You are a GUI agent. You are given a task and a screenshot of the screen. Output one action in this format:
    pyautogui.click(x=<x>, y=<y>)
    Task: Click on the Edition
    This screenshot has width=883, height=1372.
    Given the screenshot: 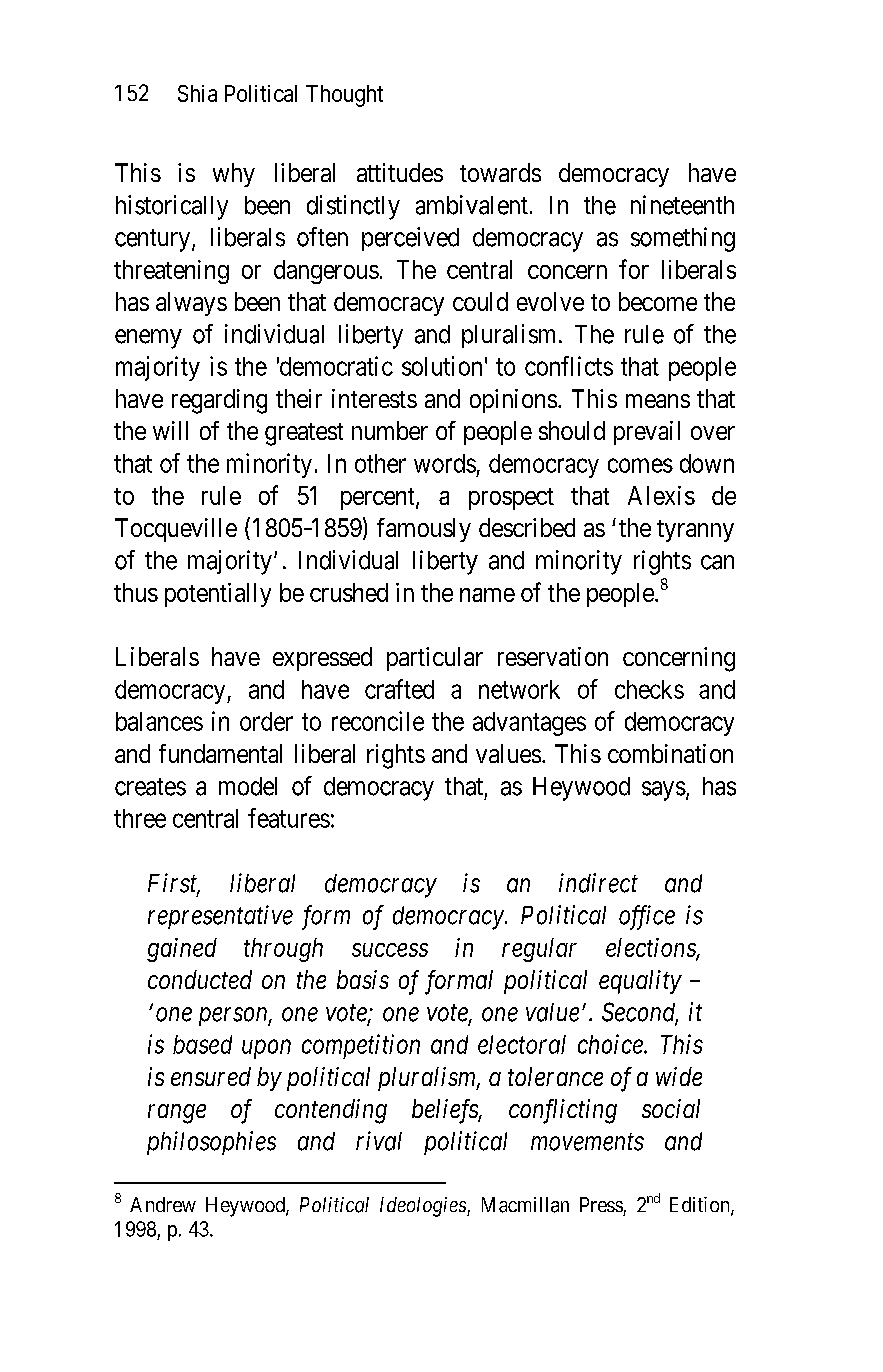 What is the action you would take?
    pyautogui.click(x=701, y=1206)
